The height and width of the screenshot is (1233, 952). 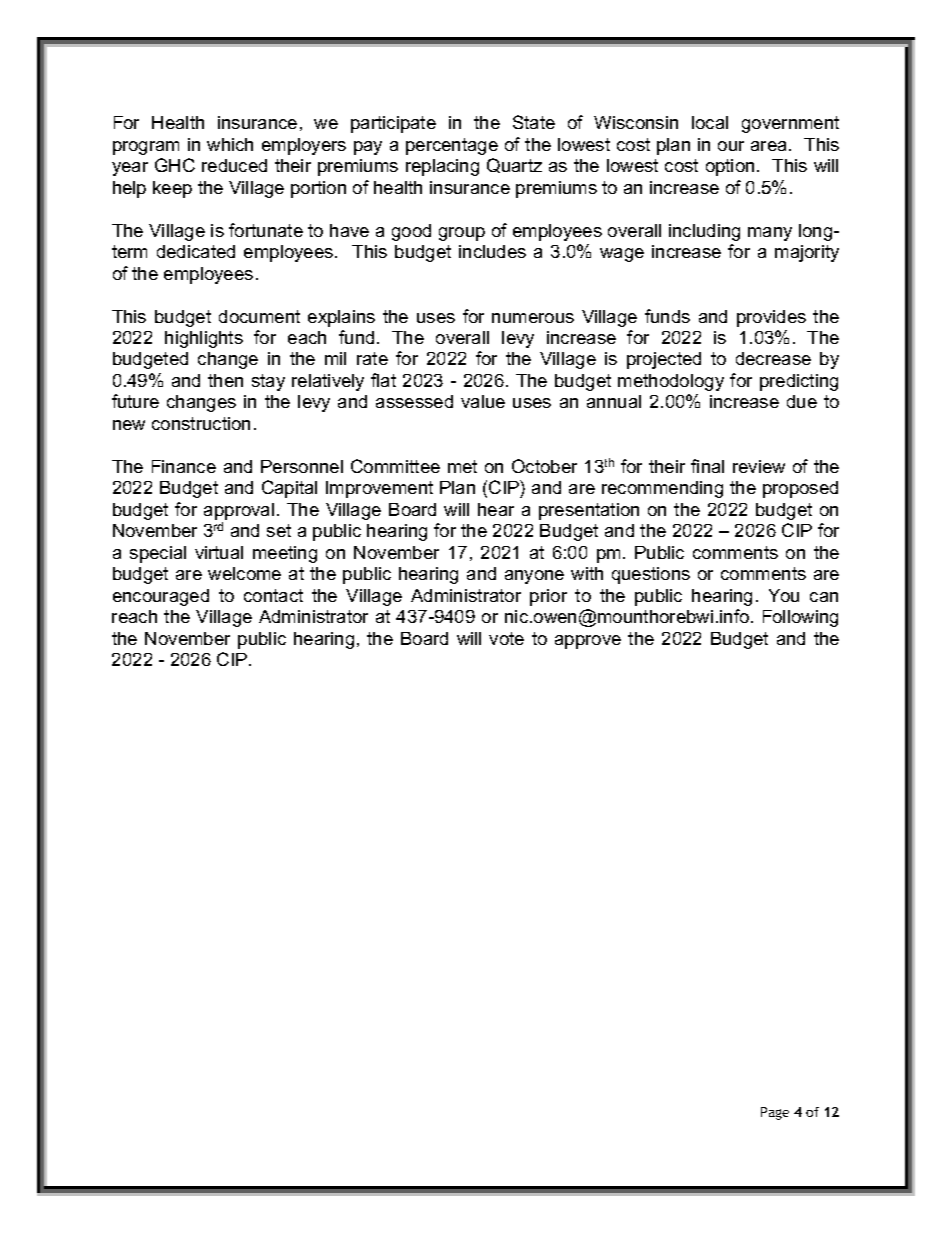 What do you see at coordinates (800, 618) in the screenshot?
I see `Following` at bounding box center [800, 618].
